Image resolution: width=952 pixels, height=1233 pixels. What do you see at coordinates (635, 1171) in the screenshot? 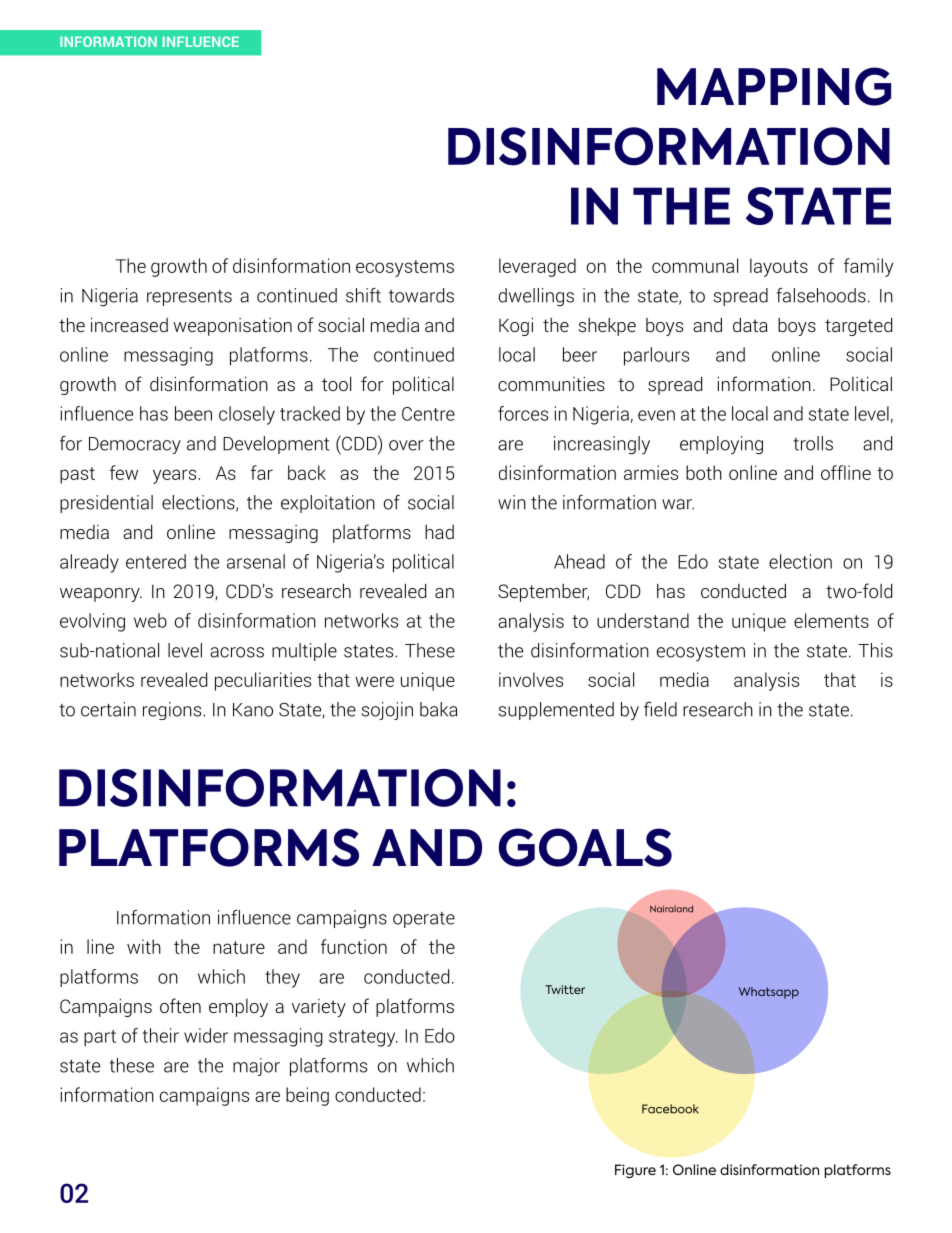
I see `Figure` at bounding box center [635, 1171].
